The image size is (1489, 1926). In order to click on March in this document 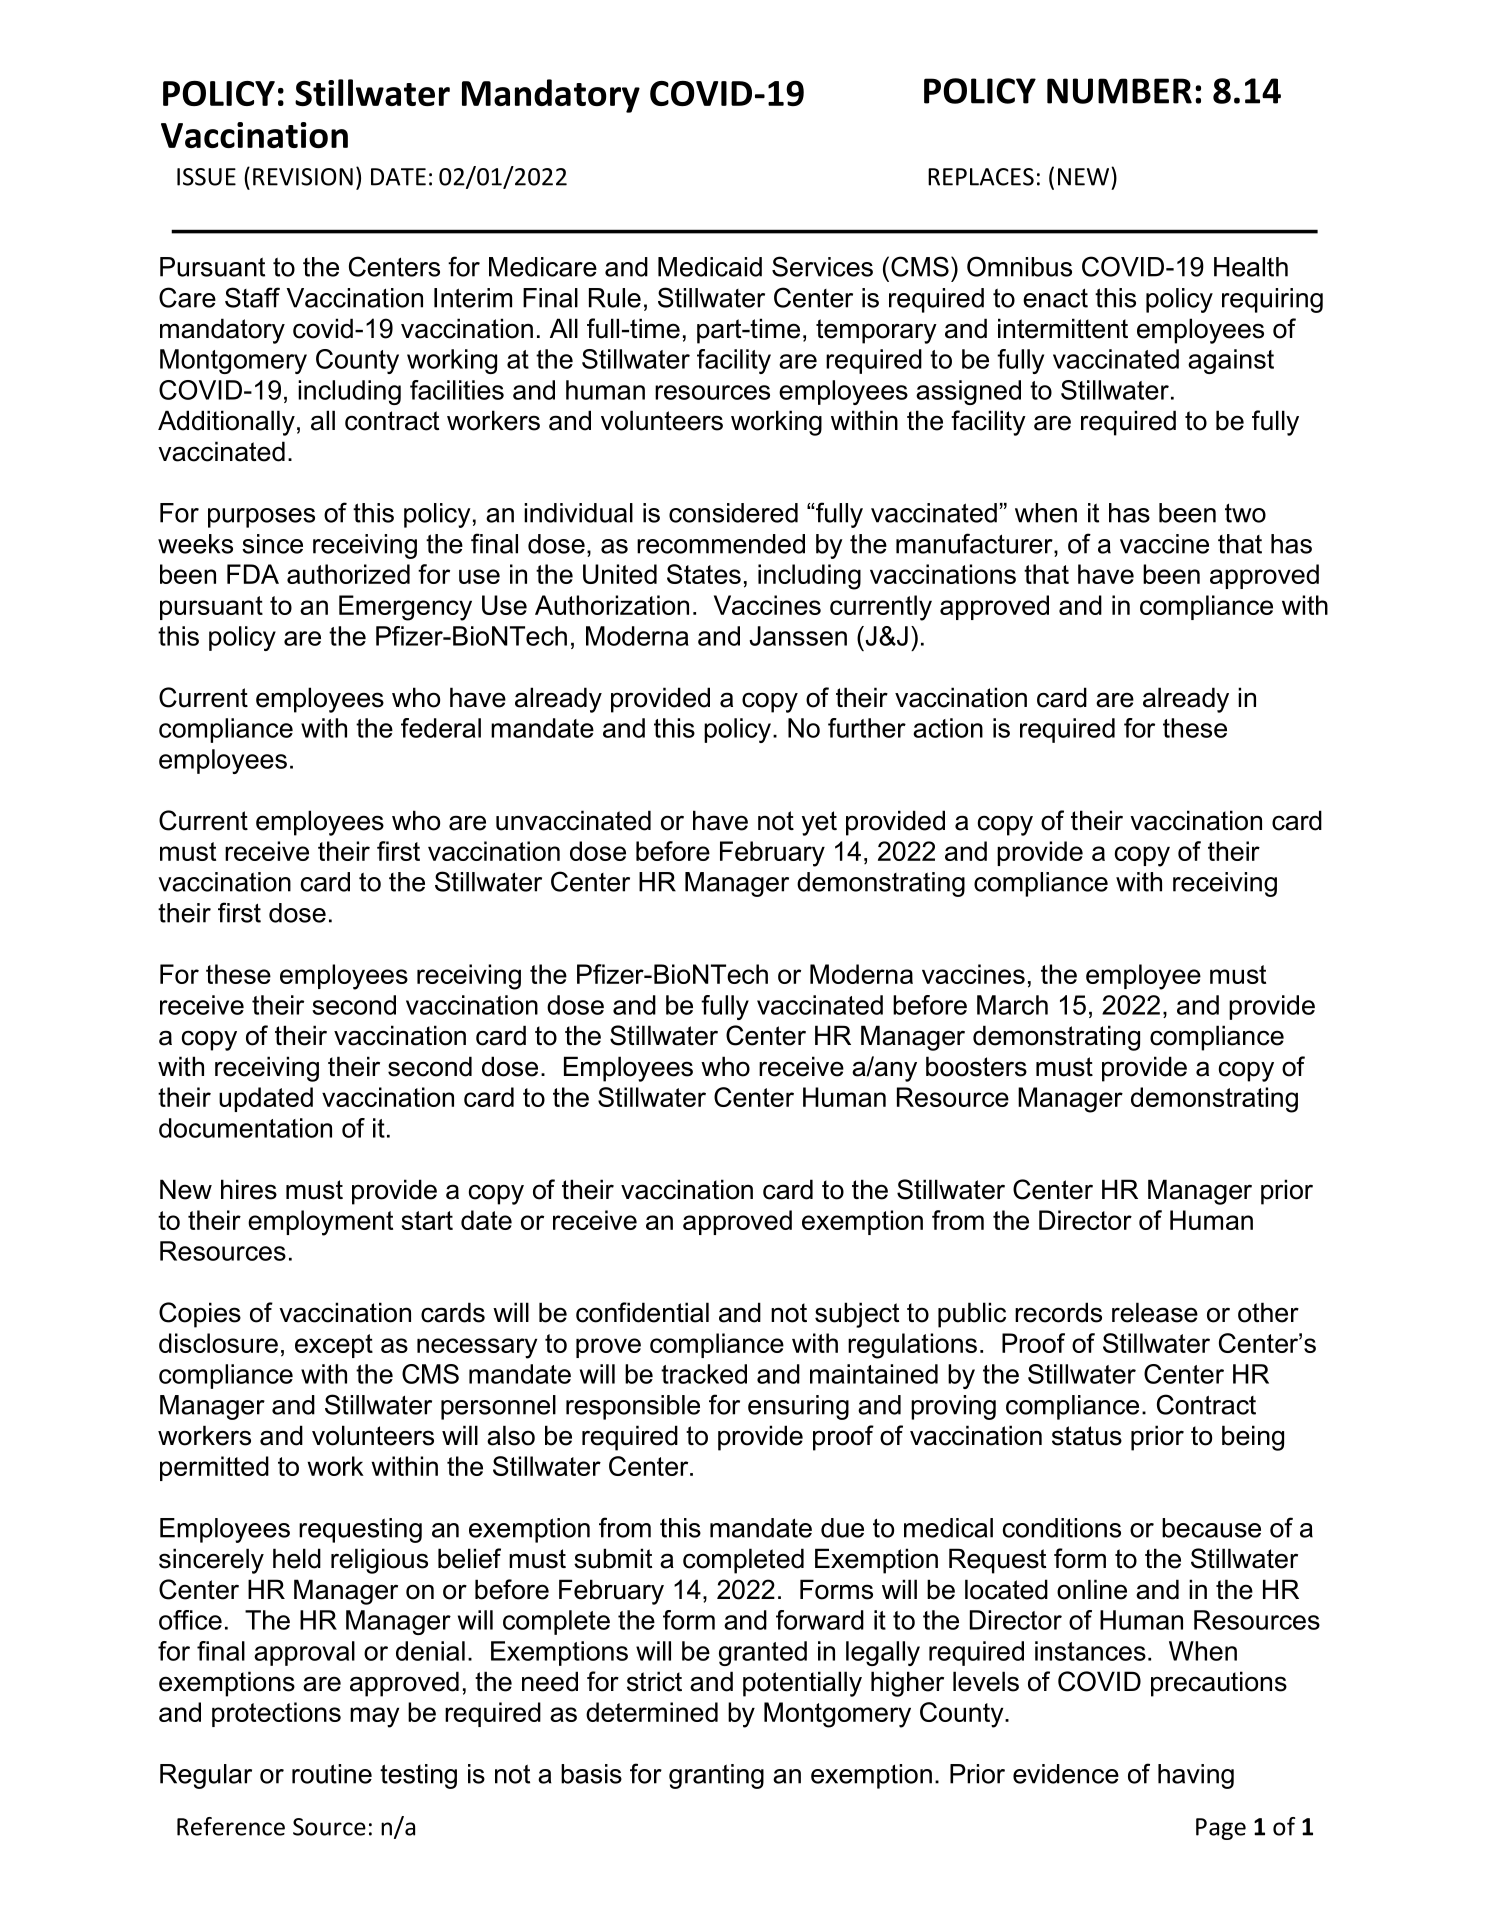, I will do `click(1012, 1005)`.
